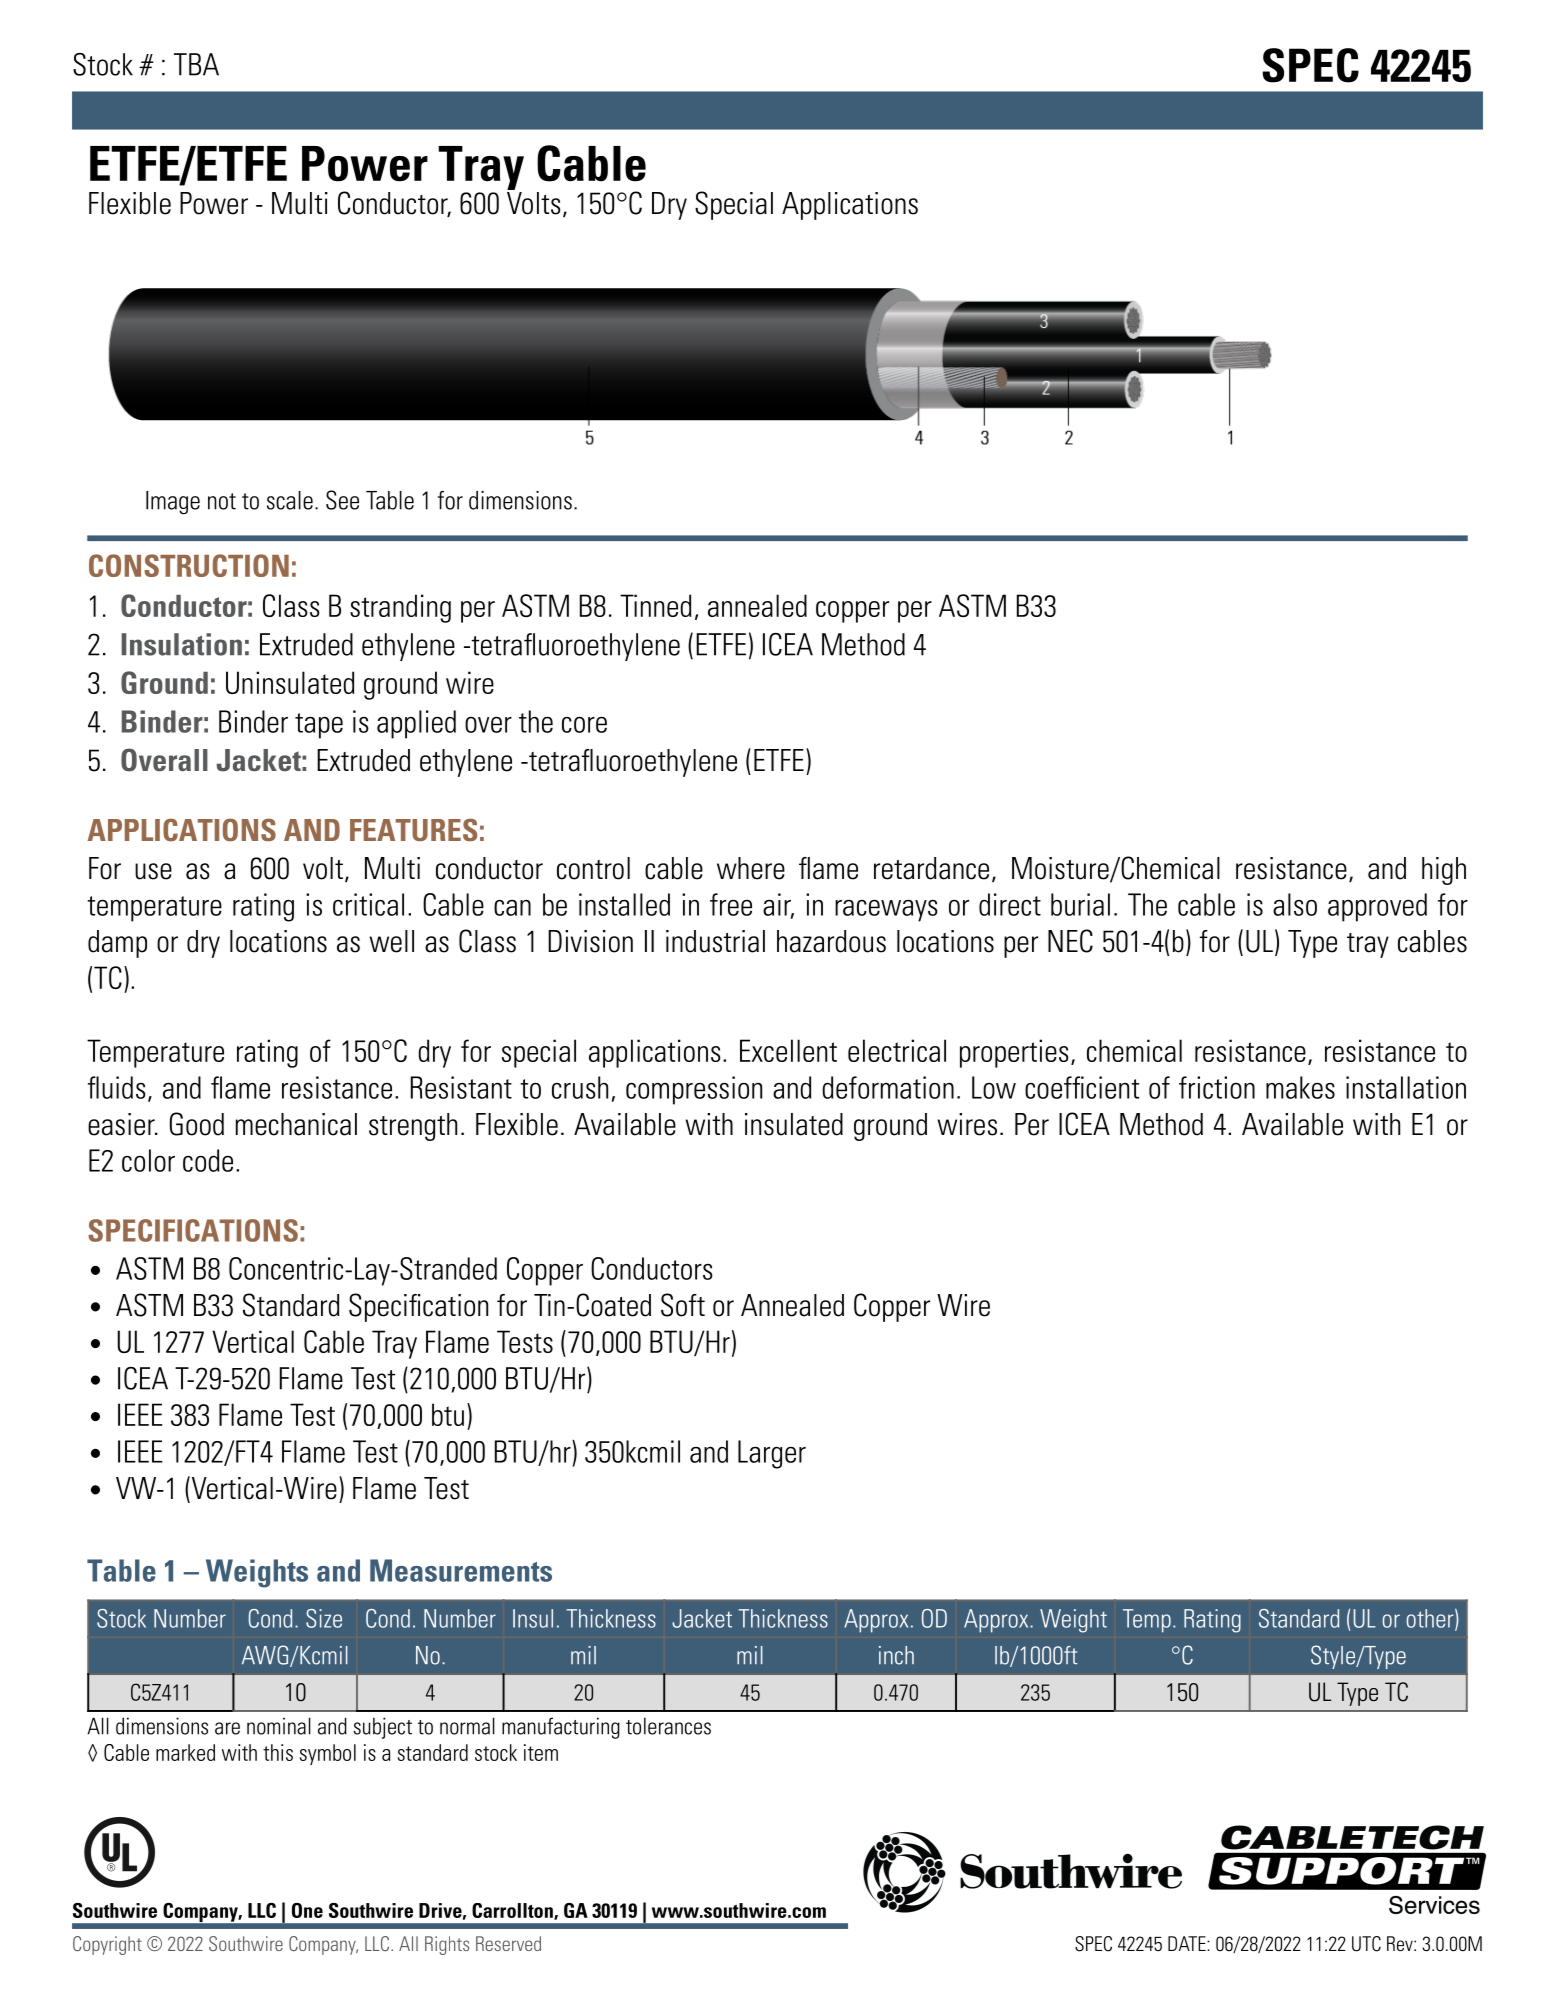 The image size is (1555, 2012). Describe the element at coordinates (307, 1910) in the screenshot. I see `One` at that location.
